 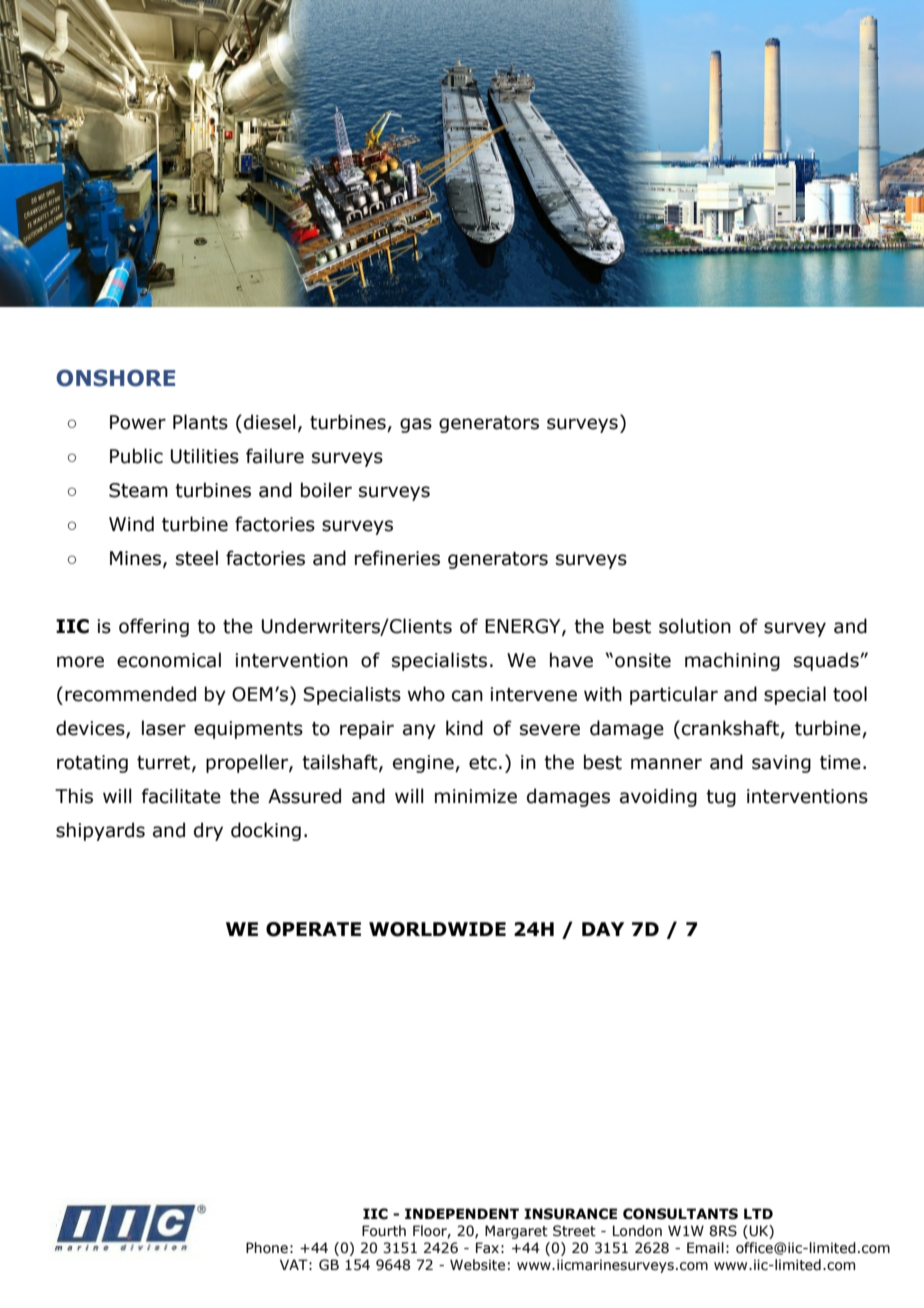 I want to click on tug, so click(x=721, y=798).
